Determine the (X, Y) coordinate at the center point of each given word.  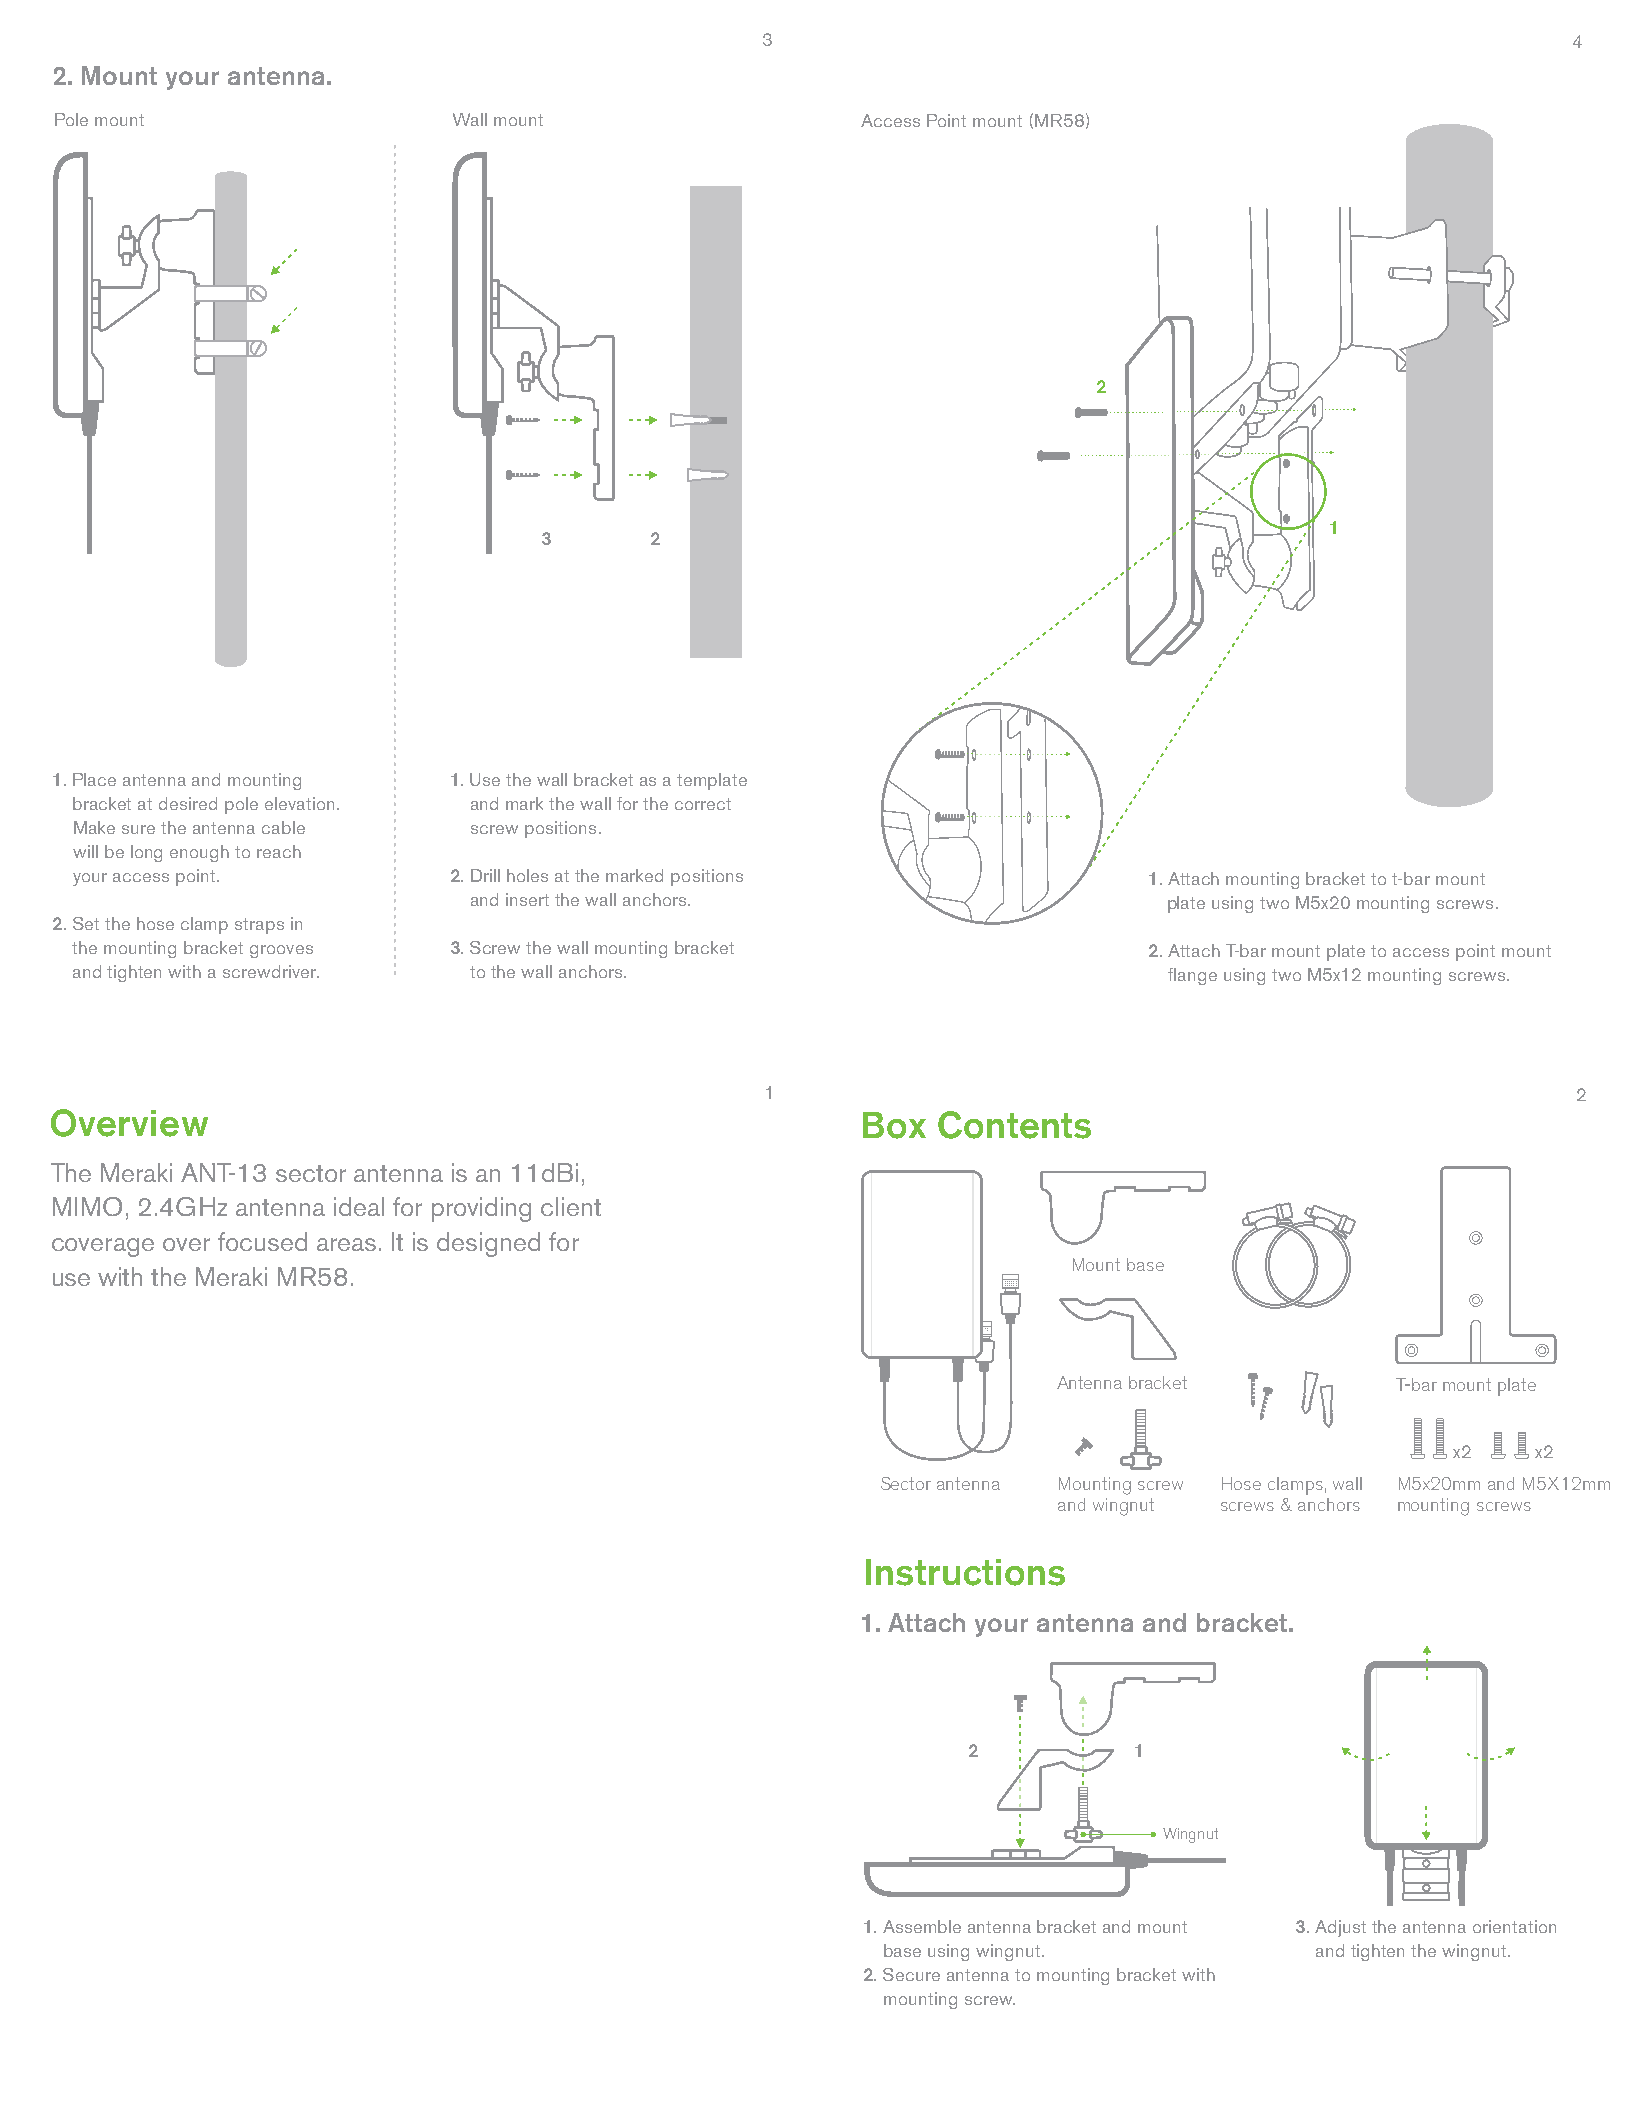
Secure (911, 1974)
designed (488, 1244)
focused (262, 1241)
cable (283, 827)
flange (1192, 976)
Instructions (965, 1572)
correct (703, 804)
